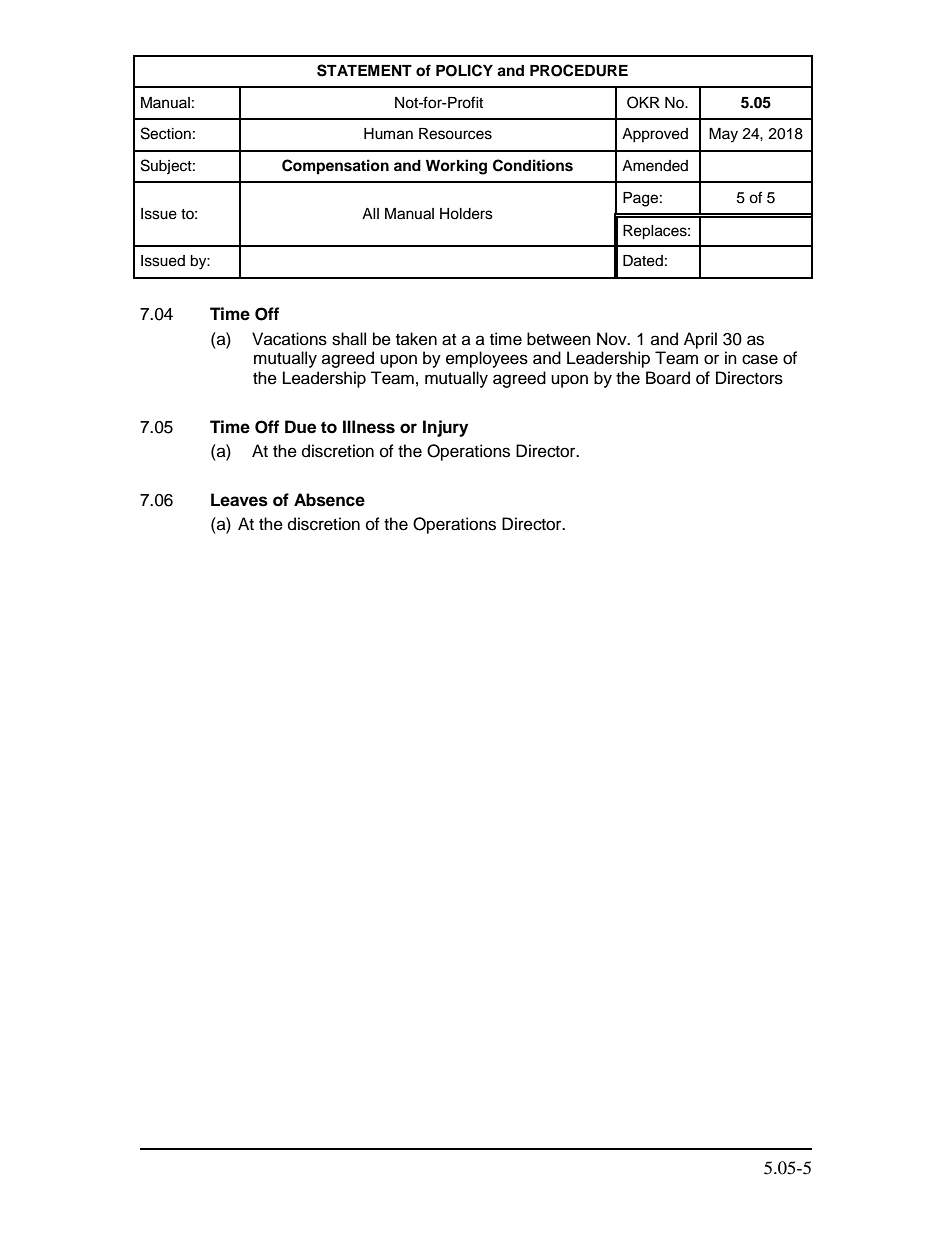 This screenshot has height=1233, width=952. I want to click on Compensation, so click(335, 167).
